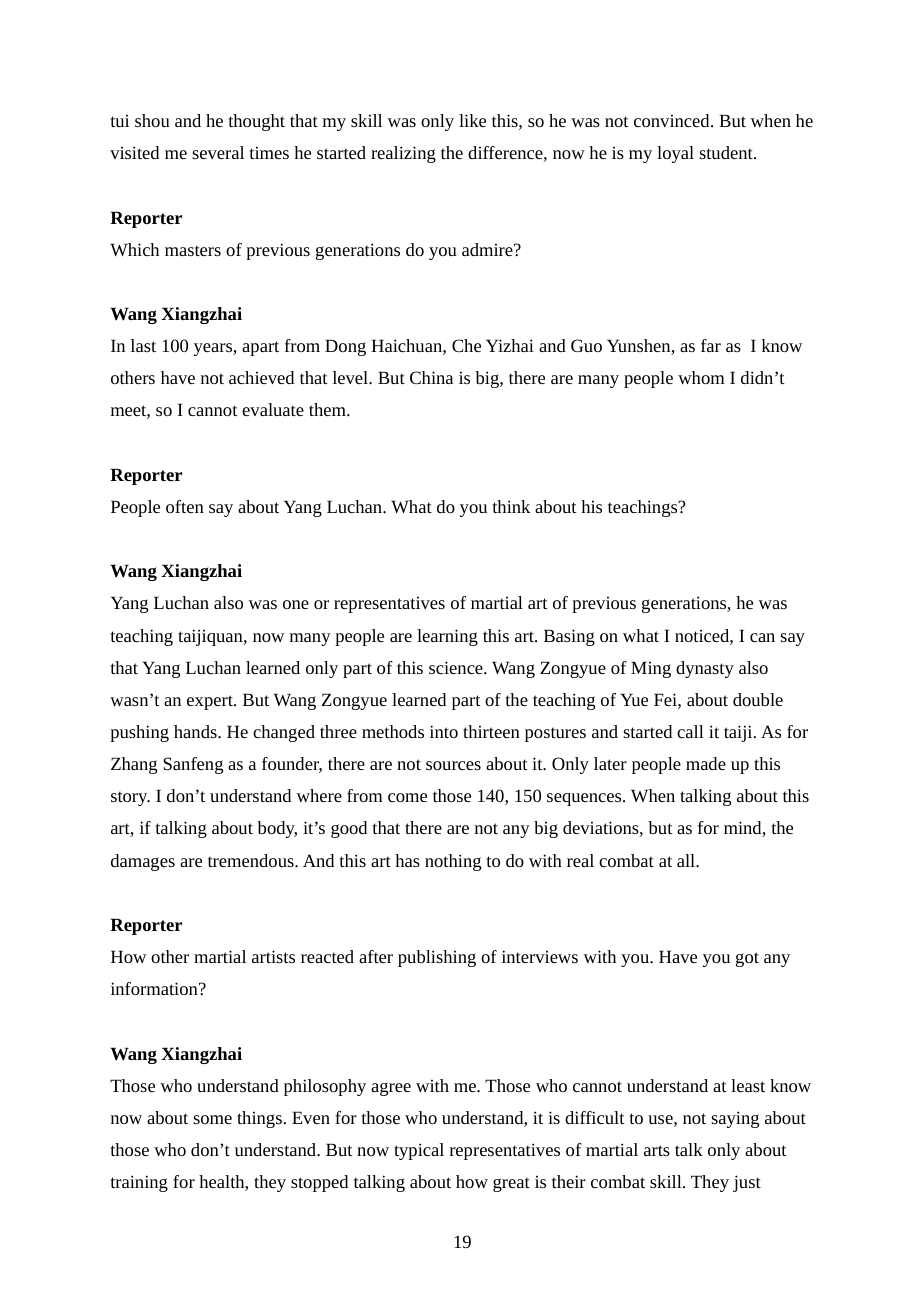  I want to click on some, so click(212, 1119).
